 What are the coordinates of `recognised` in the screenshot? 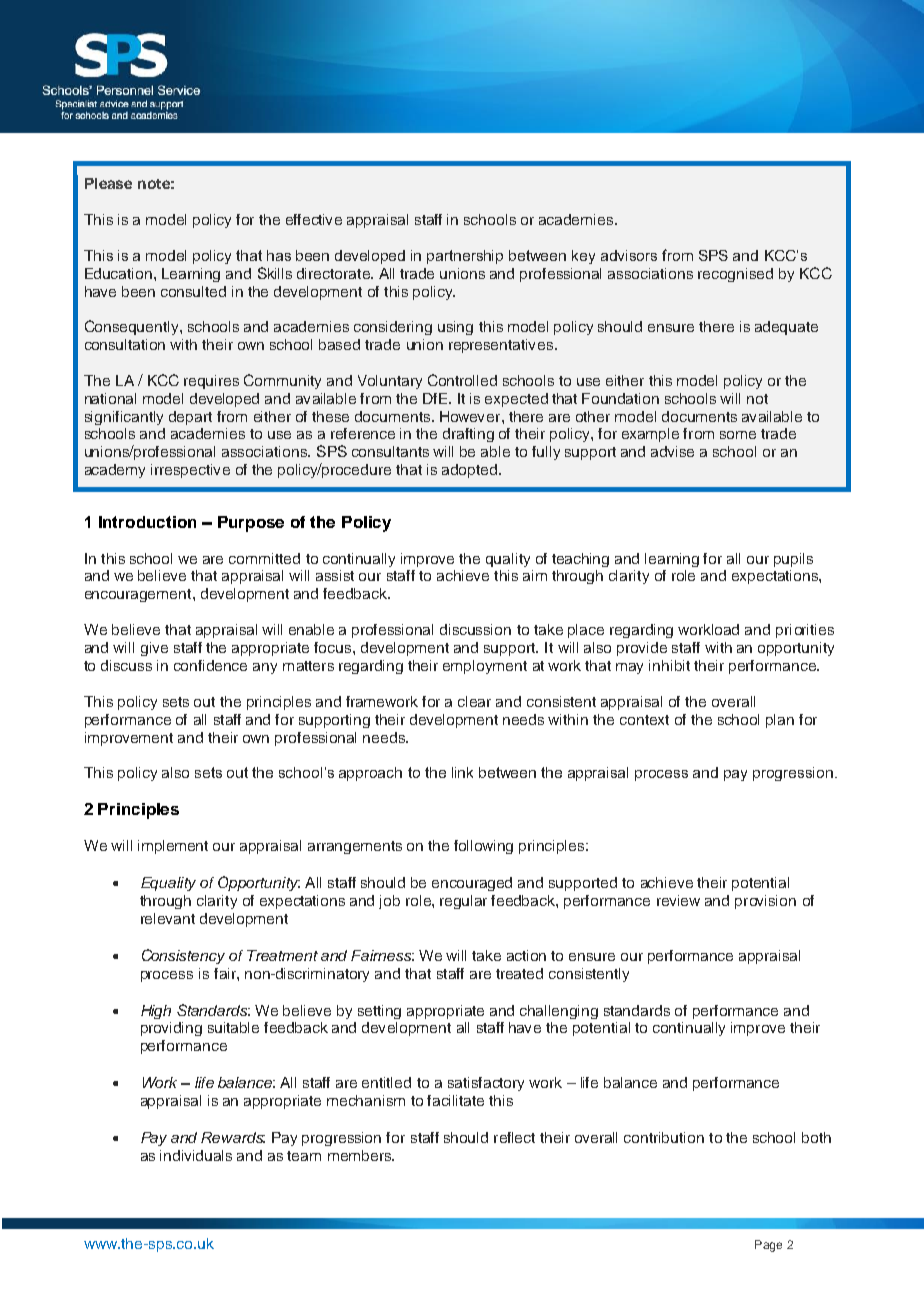 It's located at (735, 275).
